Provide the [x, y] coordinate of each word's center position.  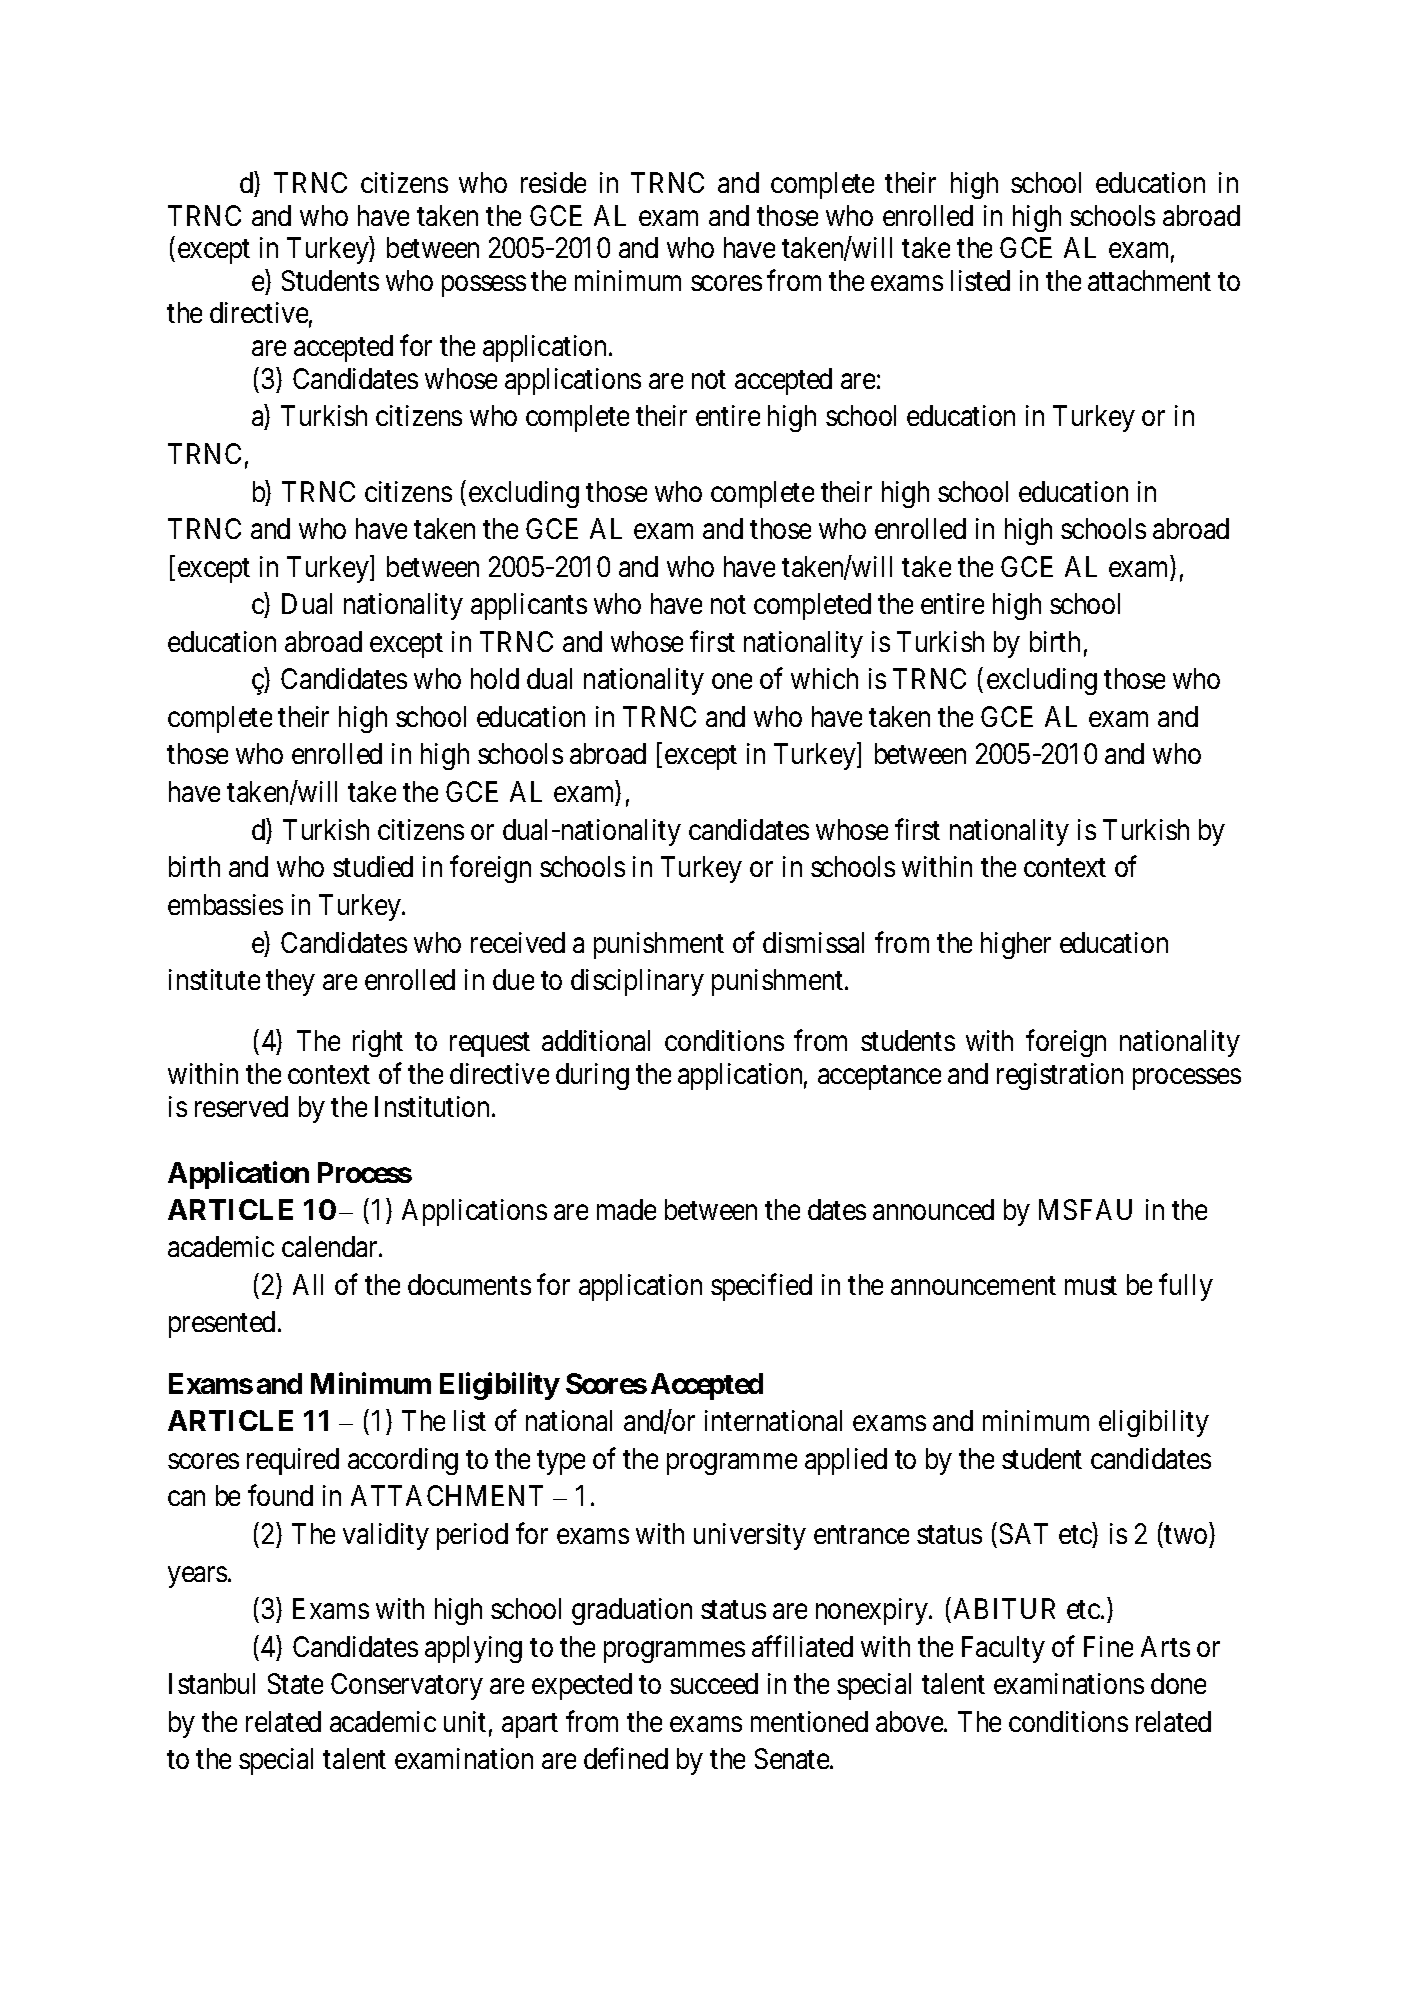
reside [553, 182]
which [824, 678]
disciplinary [637, 982]
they [290, 982]
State [295, 1683]
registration [1060, 1076]
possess [484, 286]
